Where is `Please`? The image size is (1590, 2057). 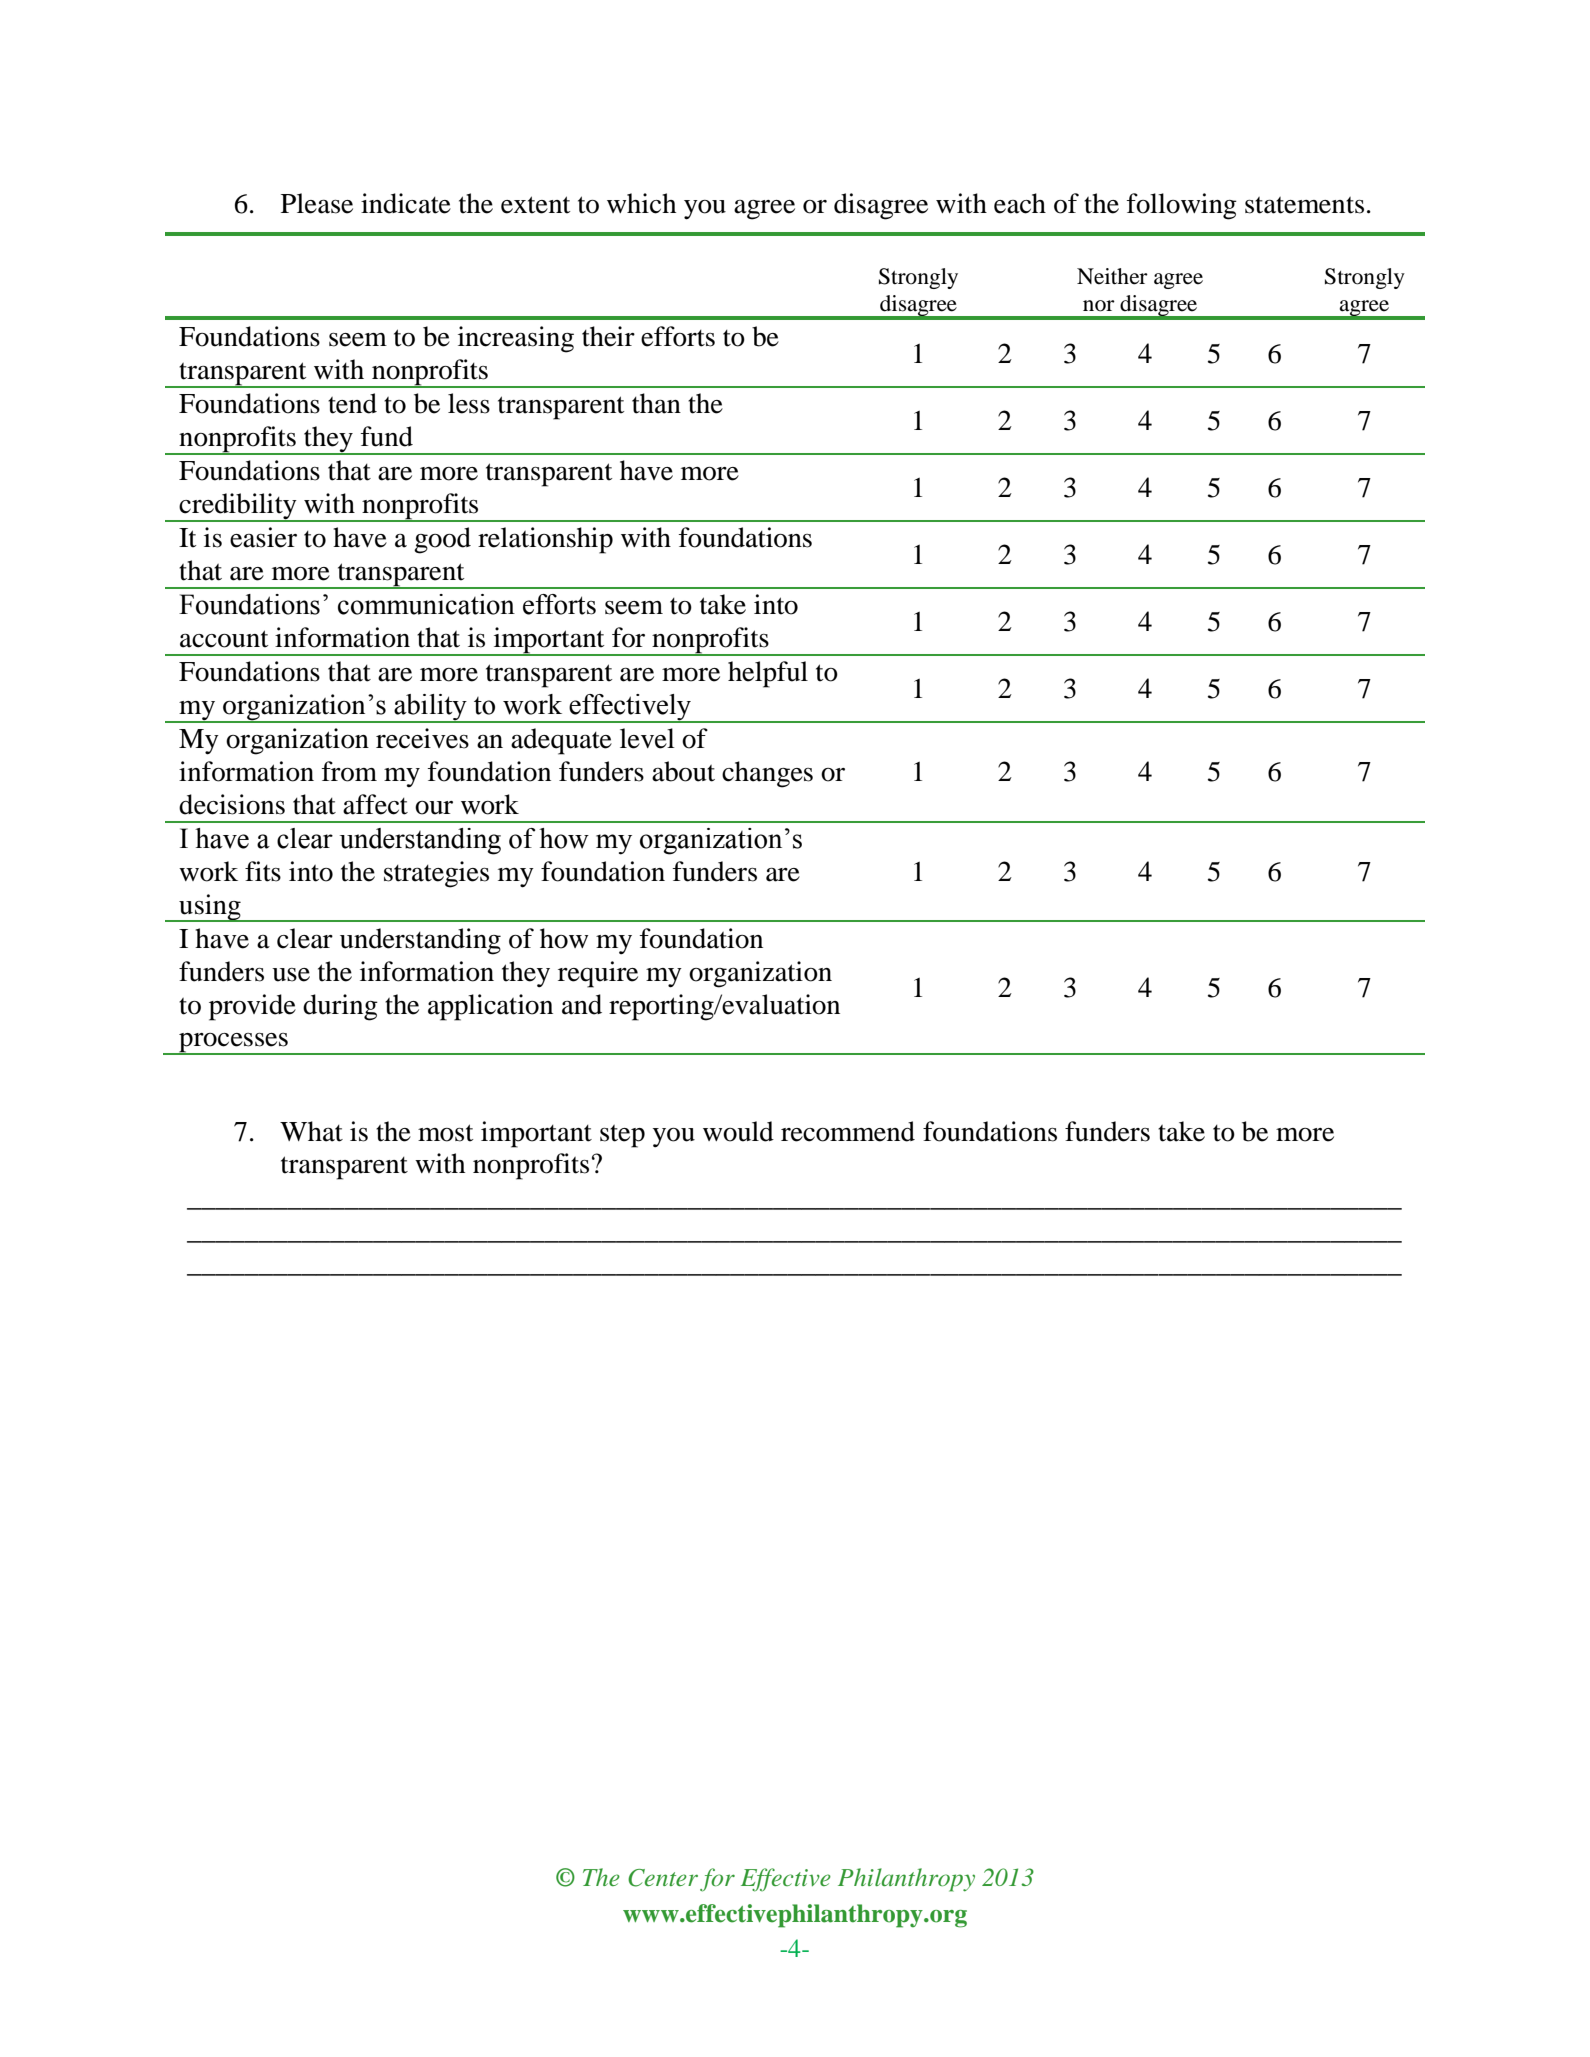
Please is located at coordinates (317, 203).
